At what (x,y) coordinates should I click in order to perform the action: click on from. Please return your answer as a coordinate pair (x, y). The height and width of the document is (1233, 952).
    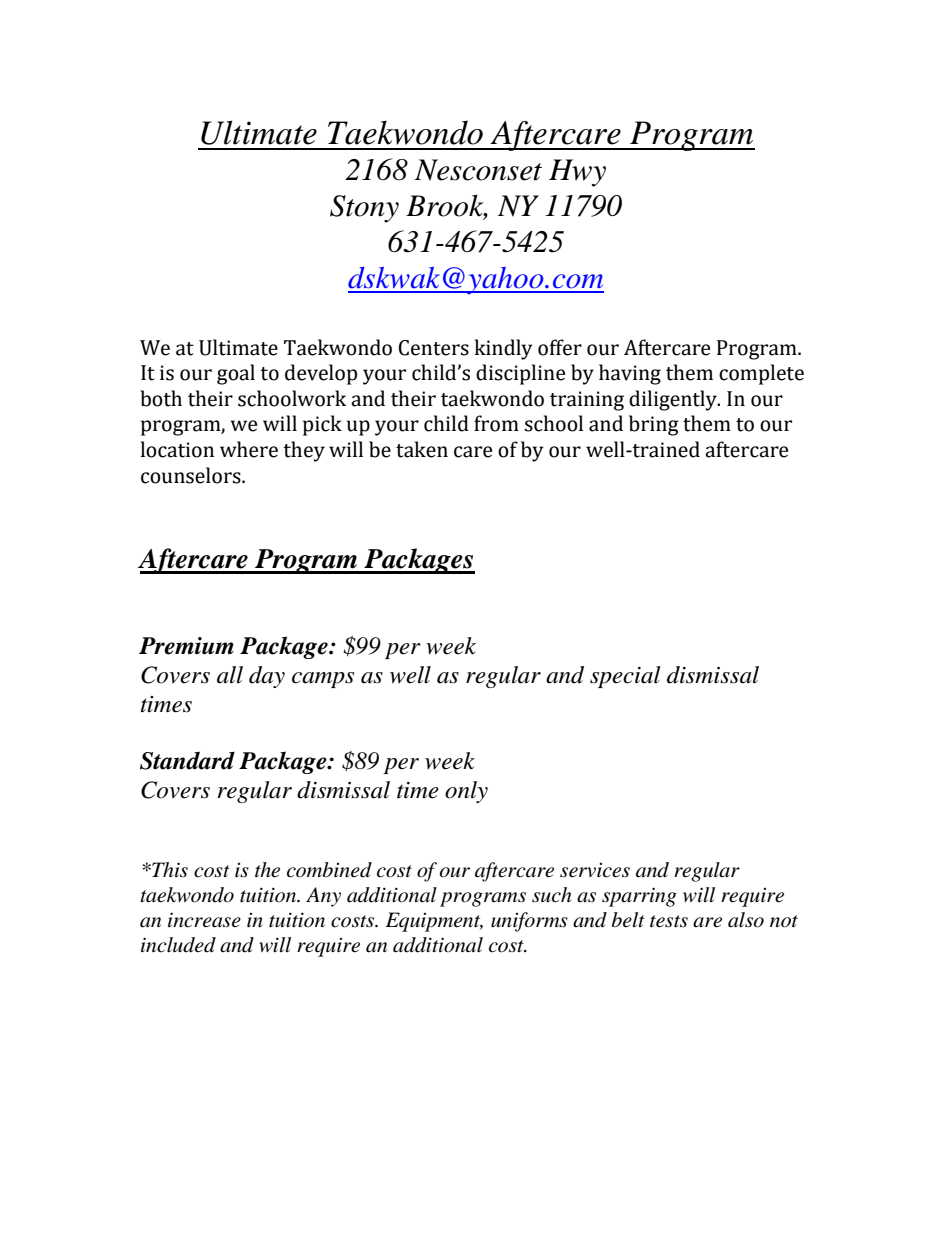
    Looking at the image, I should click on (496, 423).
